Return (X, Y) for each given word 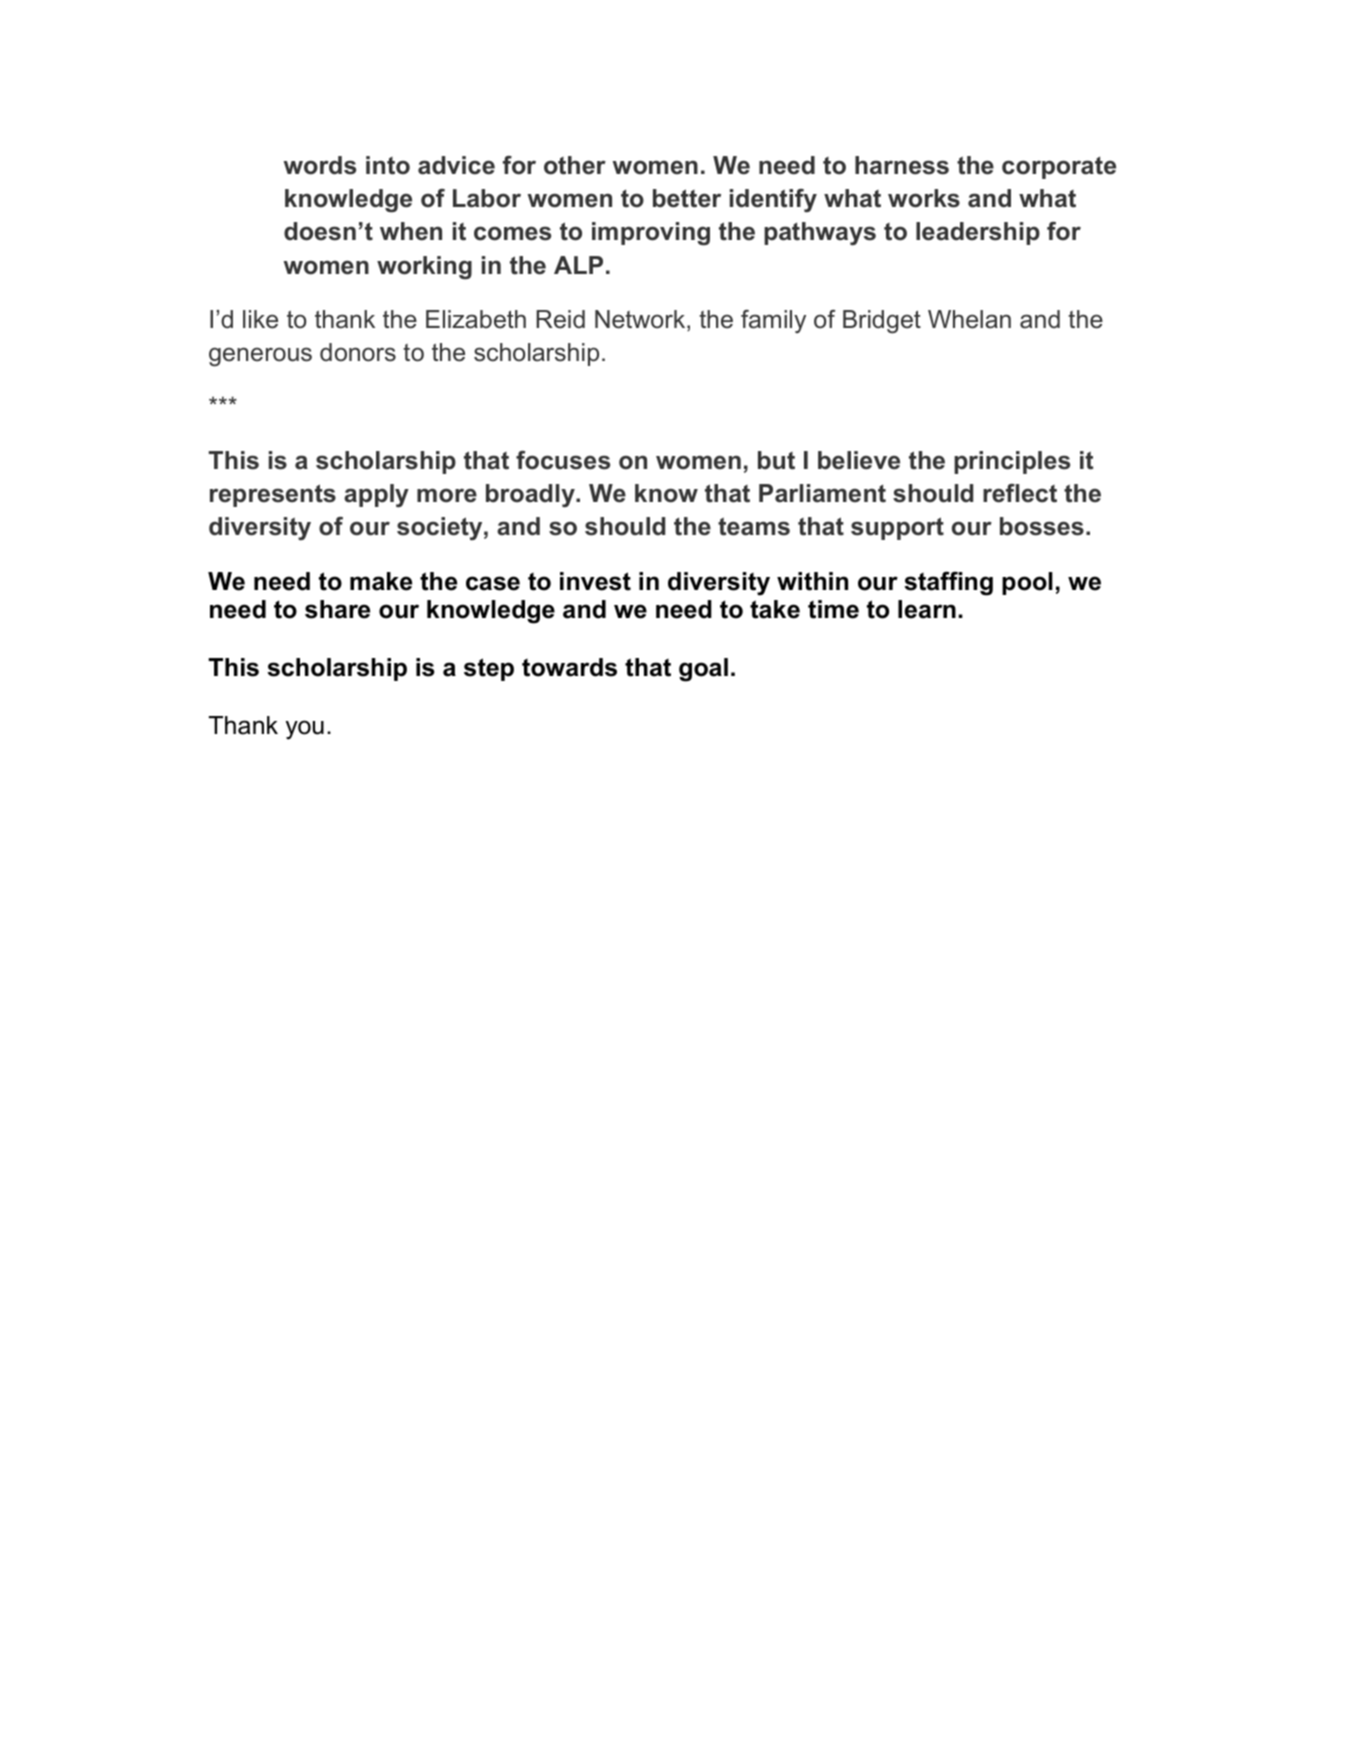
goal (703, 670)
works (924, 198)
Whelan (969, 319)
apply (376, 496)
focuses (563, 460)
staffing (948, 583)
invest (595, 581)
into (388, 165)
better (687, 198)
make (381, 581)
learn (927, 609)
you (305, 730)
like (260, 319)
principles (1012, 462)
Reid (560, 319)
